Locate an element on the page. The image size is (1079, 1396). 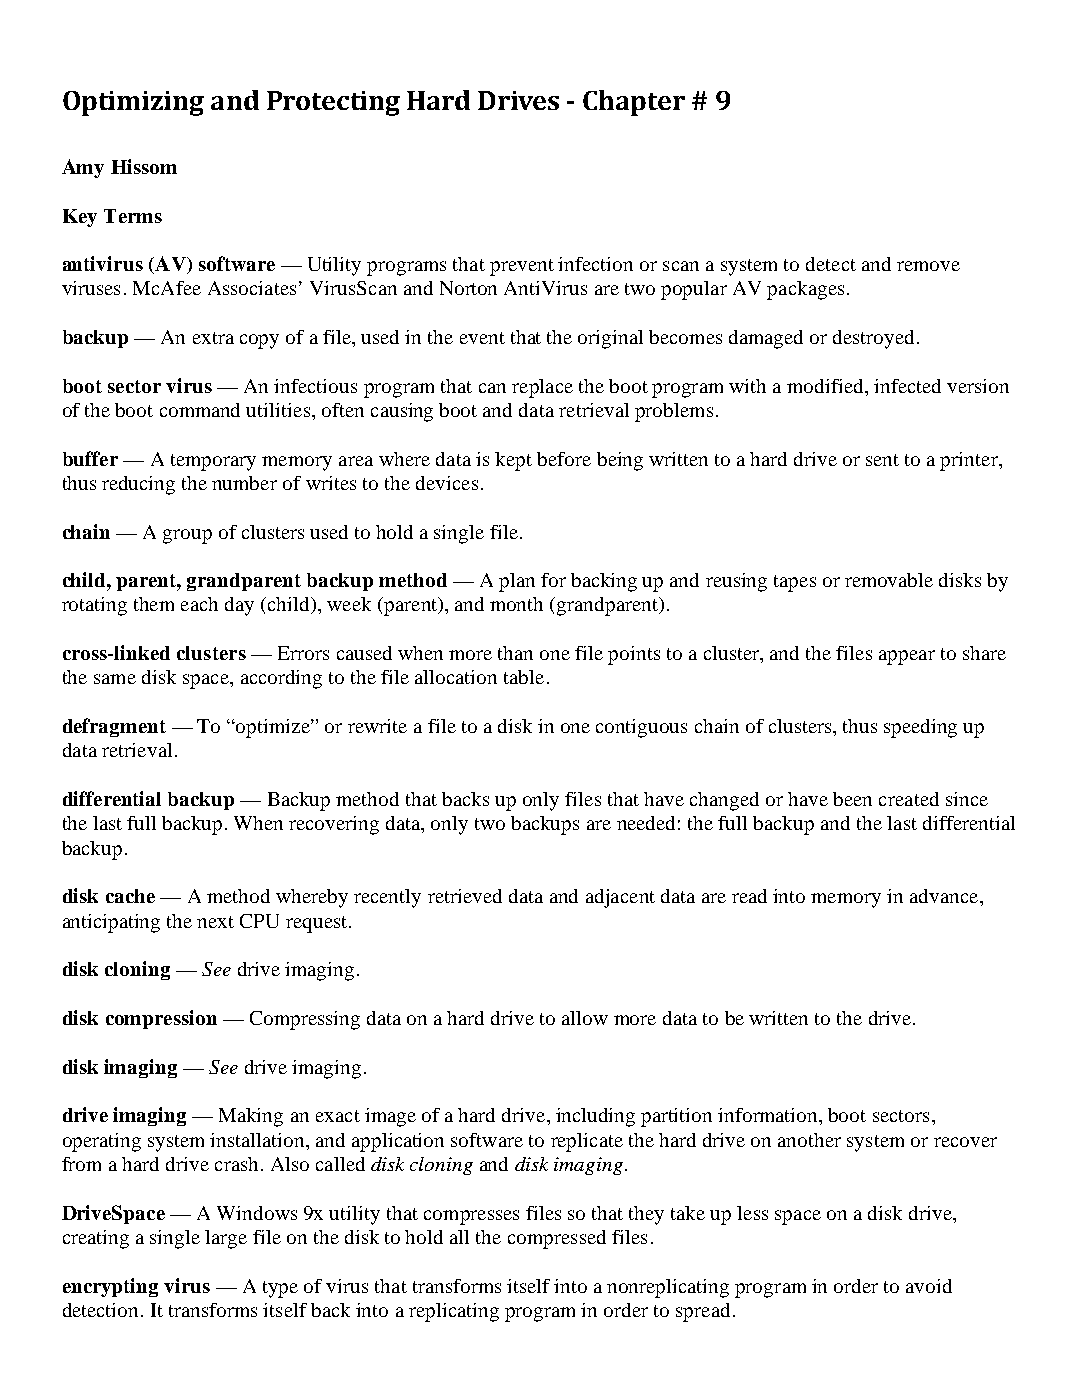
avoid is located at coordinates (929, 1286).
